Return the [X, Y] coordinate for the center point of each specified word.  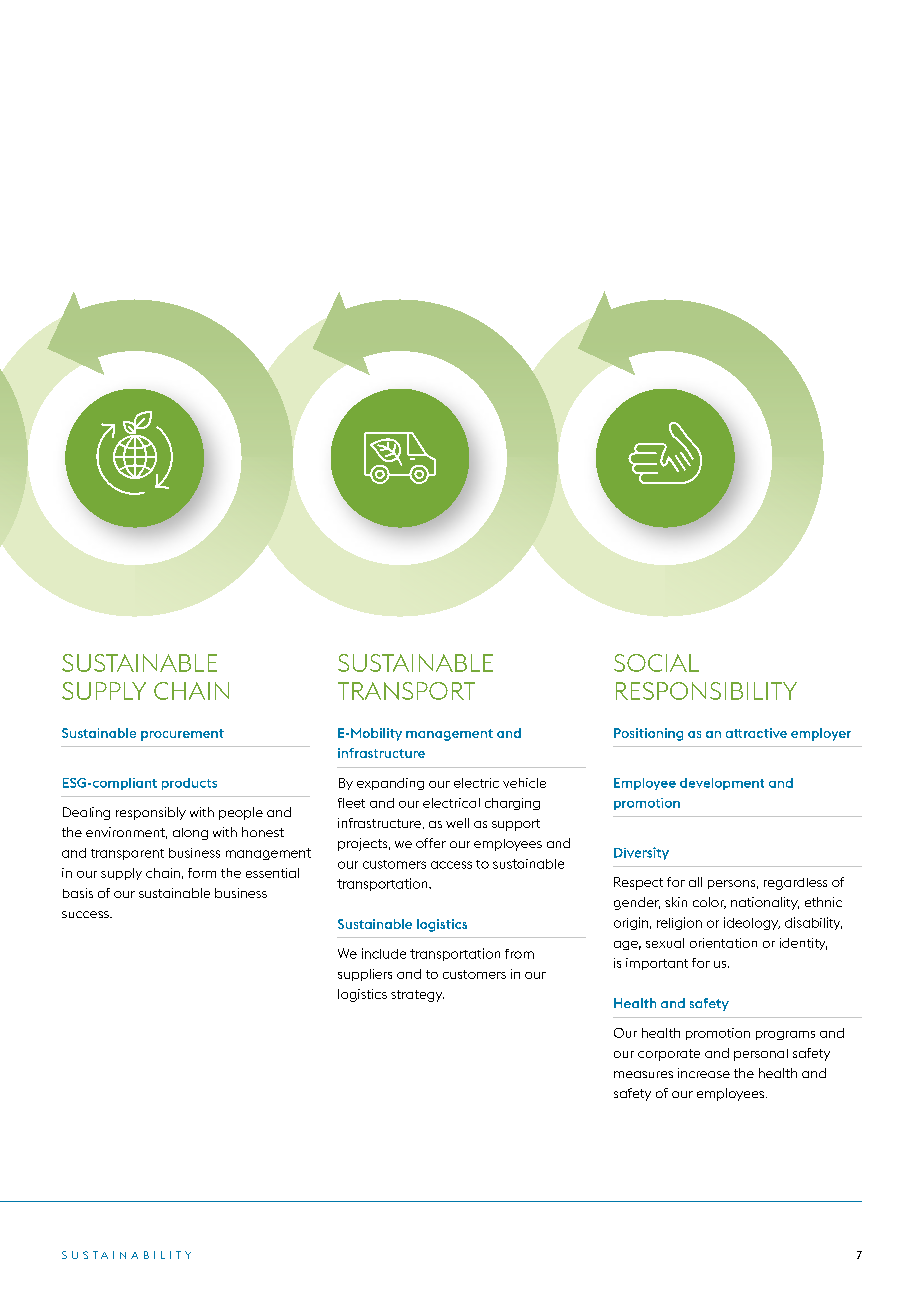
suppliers [365, 975]
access [451, 865]
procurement [182, 735]
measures [643, 1074]
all [695, 882]
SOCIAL [656, 663]
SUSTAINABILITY [126, 1255]
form [202, 873]
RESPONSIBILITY [706, 691]
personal [761, 1055]
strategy [417, 996]
